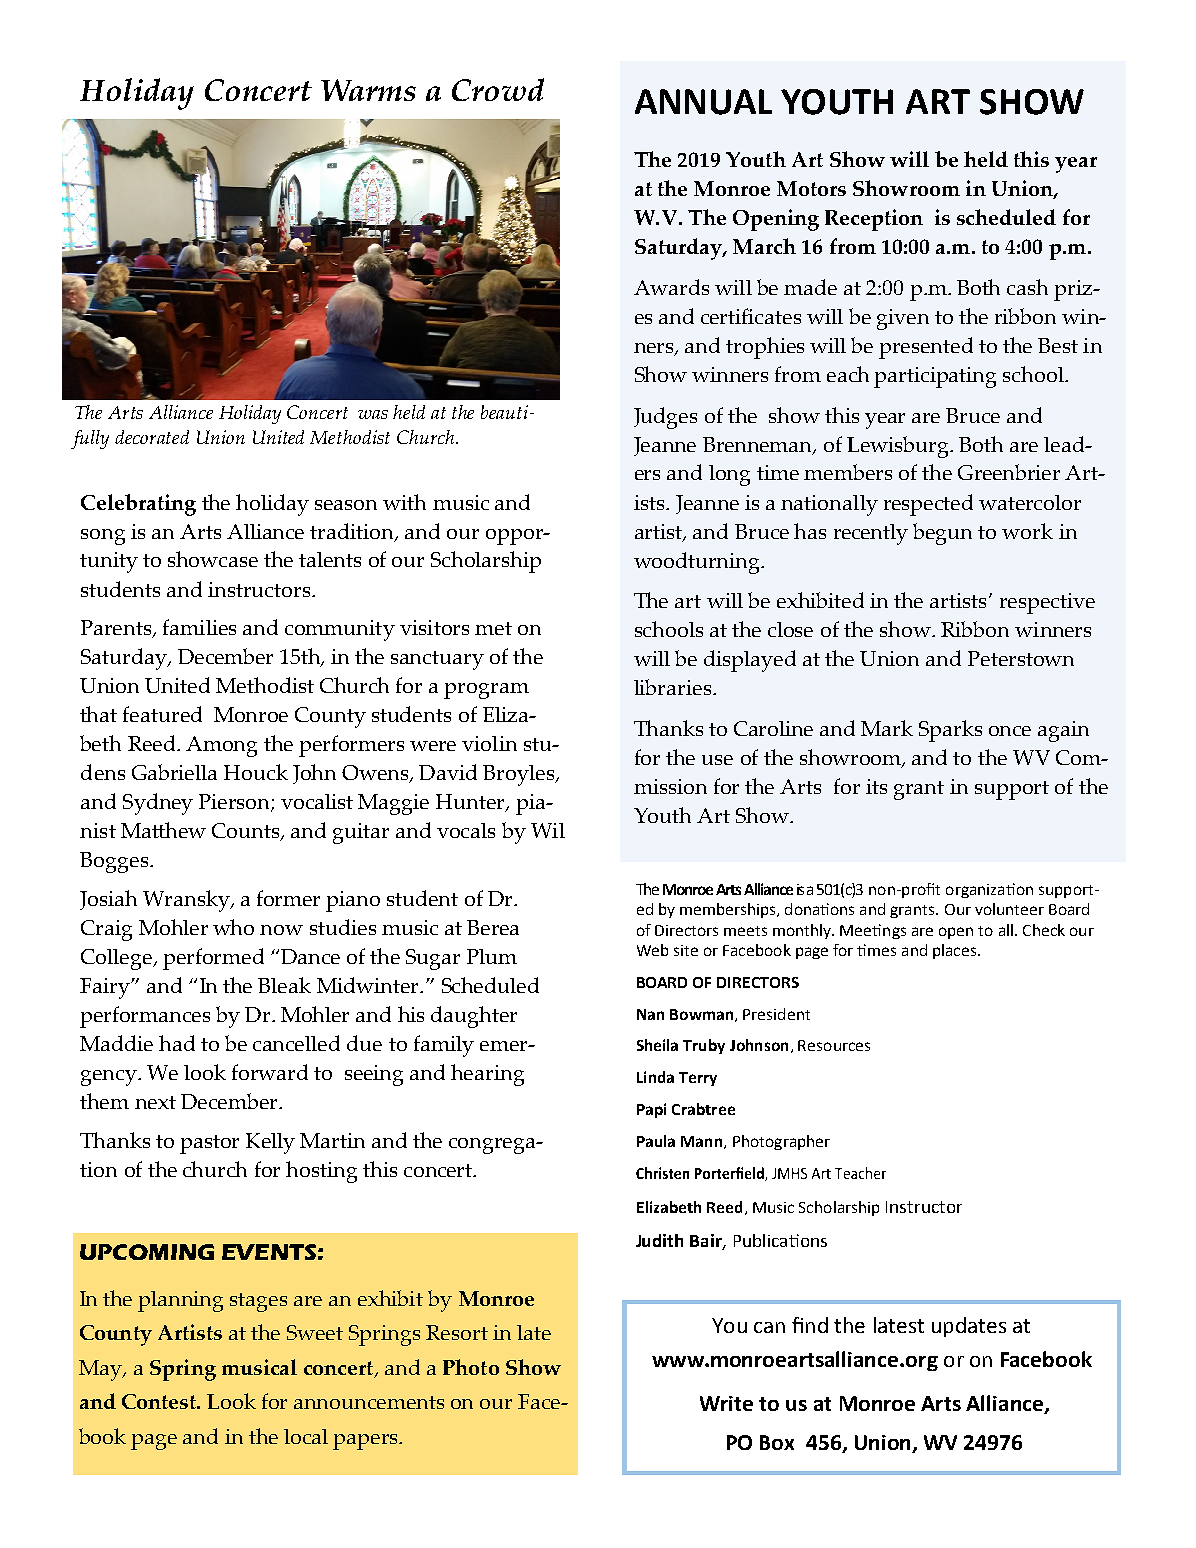 This image has height=1548, width=1196. Describe the element at coordinates (942, 534) in the image. I see `begun` at that location.
